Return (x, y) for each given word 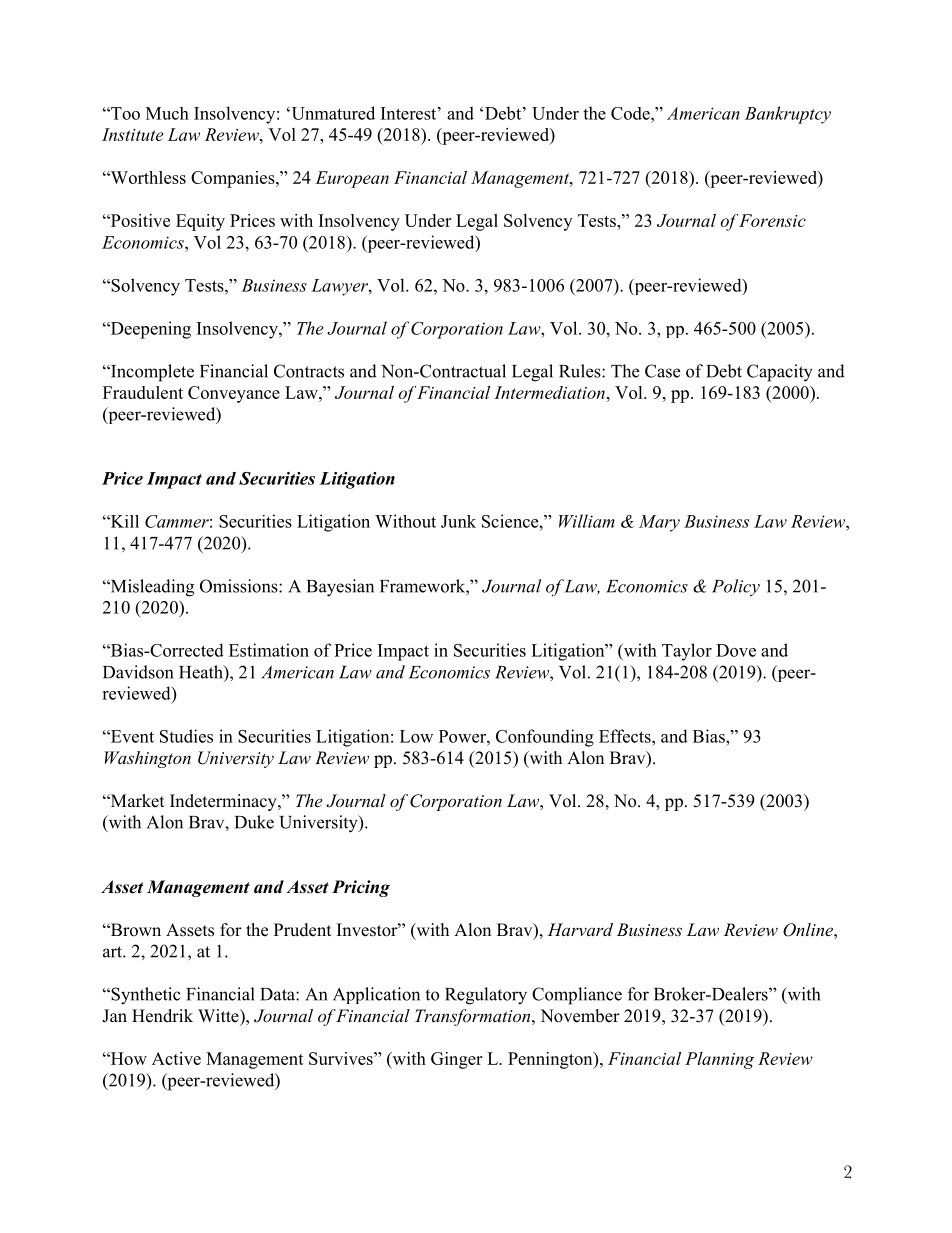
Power (463, 736)
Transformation (474, 1017)
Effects (626, 736)
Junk (458, 521)
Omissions (240, 586)
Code (631, 113)
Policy (736, 587)
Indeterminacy (224, 802)
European (352, 179)
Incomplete (151, 373)
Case (662, 371)
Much (167, 113)
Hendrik (162, 1016)
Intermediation (549, 392)
